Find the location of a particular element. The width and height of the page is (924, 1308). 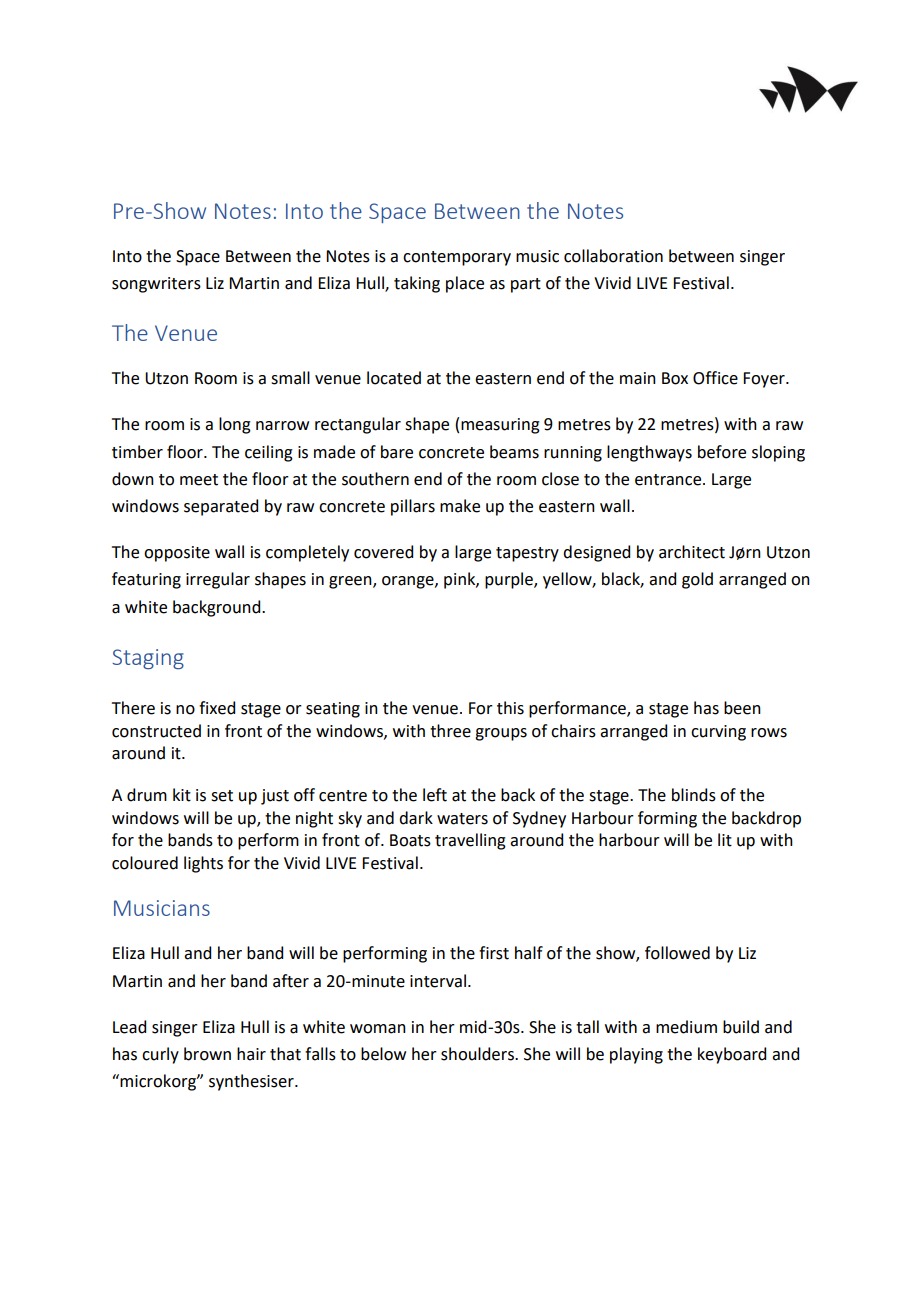

travelling is located at coordinates (470, 841).
